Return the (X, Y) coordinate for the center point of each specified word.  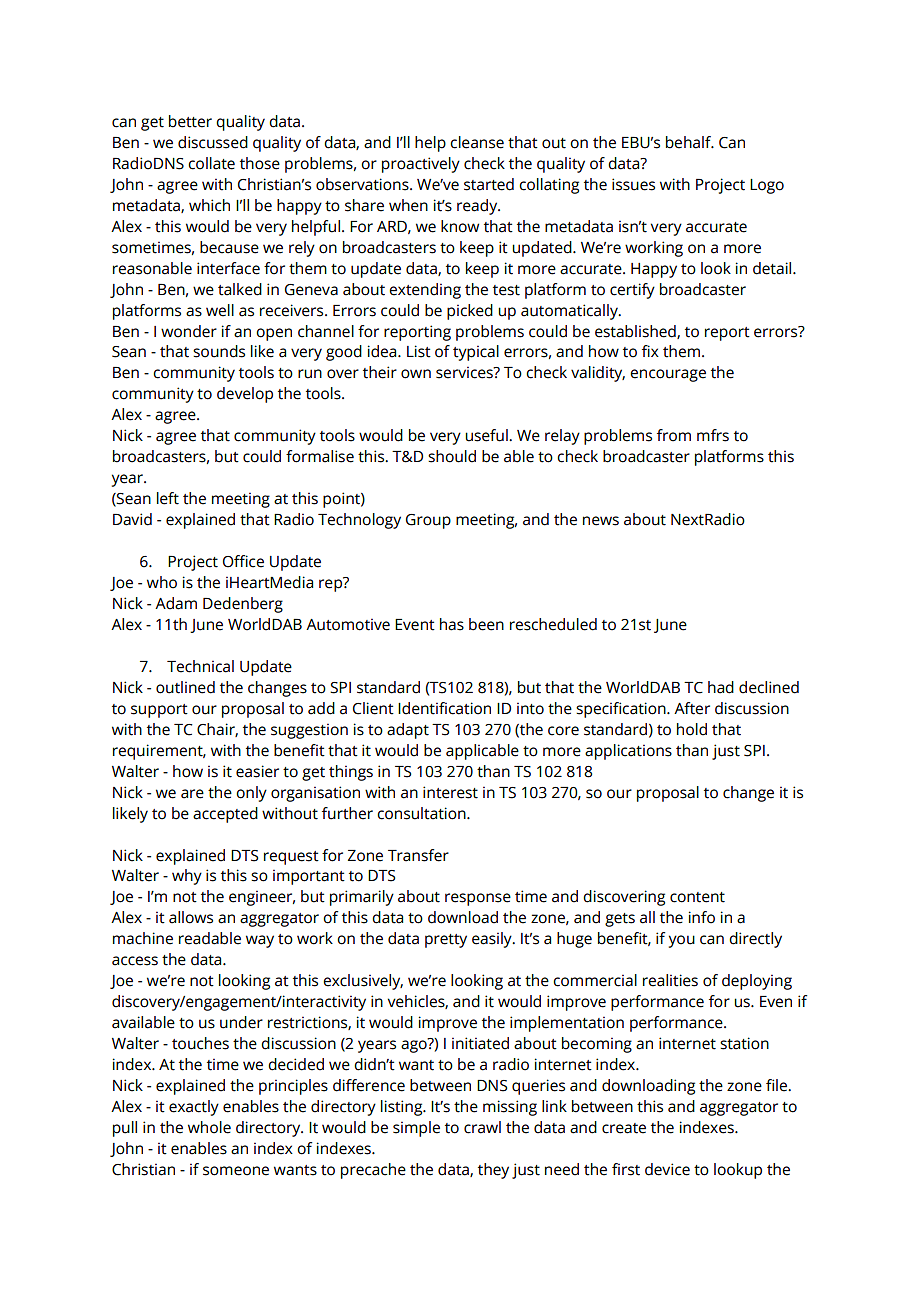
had (721, 687)
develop (245, 395)
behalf (689, 142)
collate (211, 163)
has (452, 624)
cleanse (477, 142)
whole (209, 1127)
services (465, 372)
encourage (668, 375)
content (697, 897)
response (478, 899)
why (187, 877)
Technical (200, 666)
